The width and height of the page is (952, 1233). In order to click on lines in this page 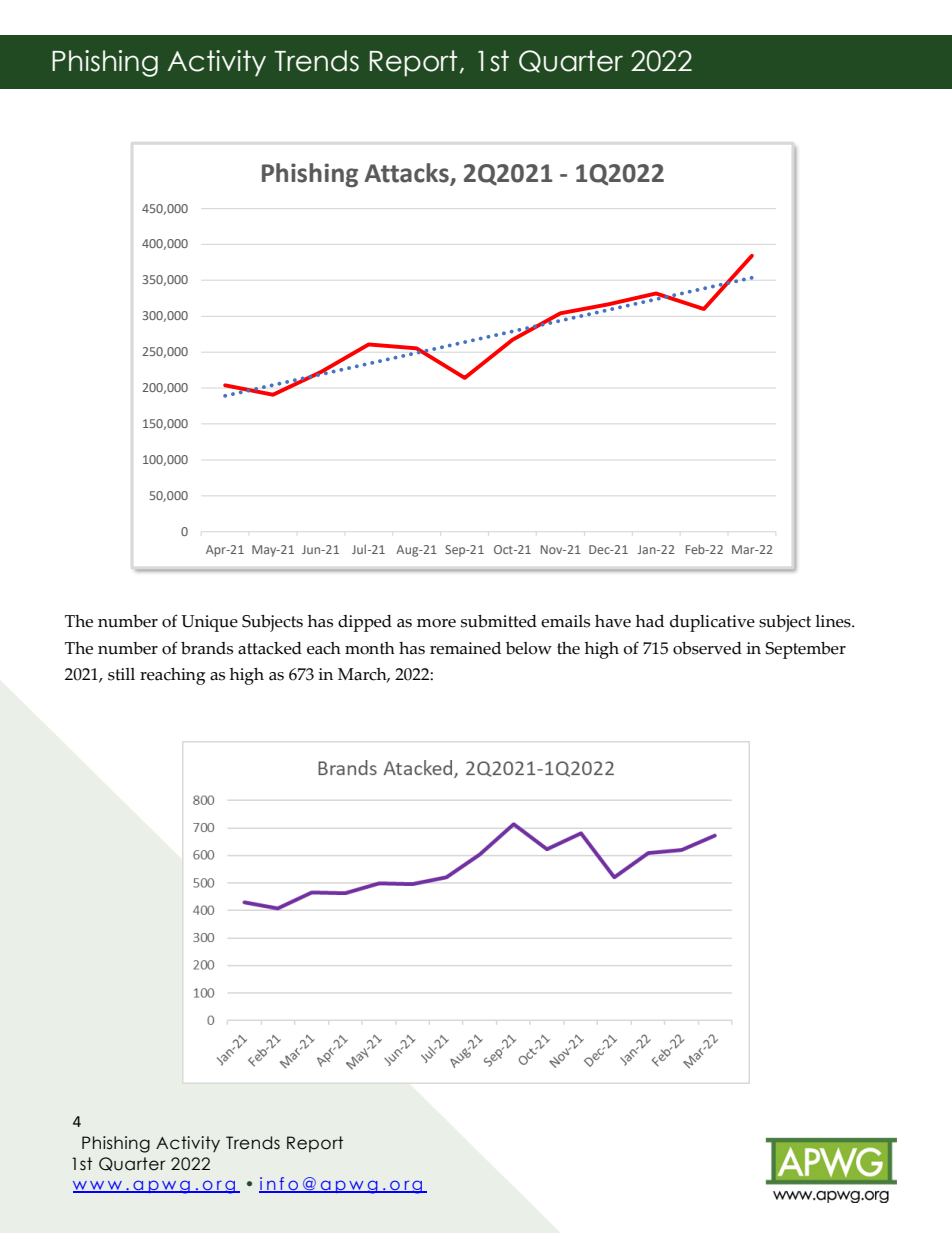, I will do `click(834, 621)`.
